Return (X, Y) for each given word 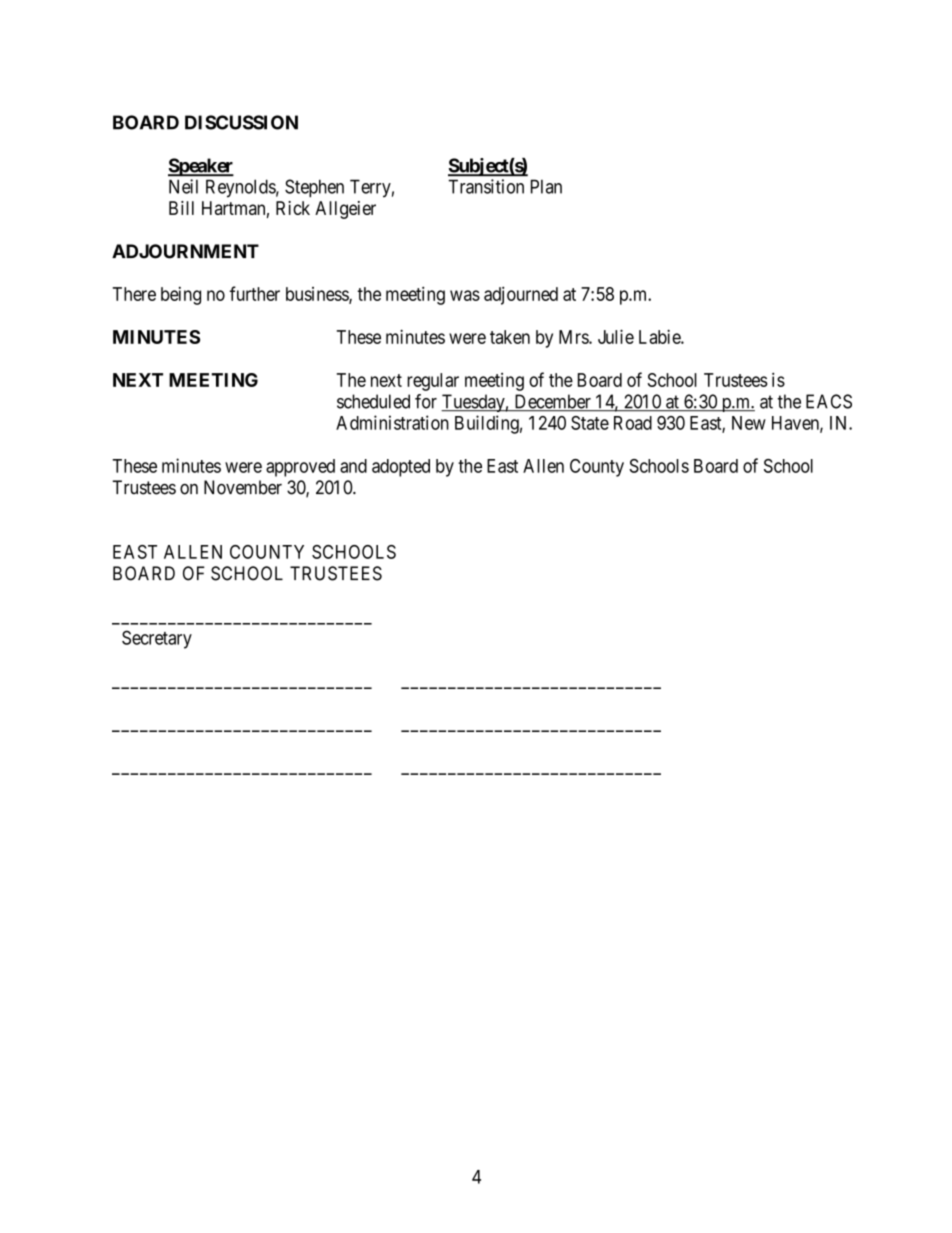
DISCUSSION (241, 122)
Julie (616, 336)
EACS (829, 401)
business (318, 295)
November (243, 487)
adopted (401, 468)
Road (633, 423)
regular (433, 382)
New (749, 423)
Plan (546, 186)
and (353, 466)
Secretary (157, 639)
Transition (486, 186)
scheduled (373, 401)
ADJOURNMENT (185, 251)
